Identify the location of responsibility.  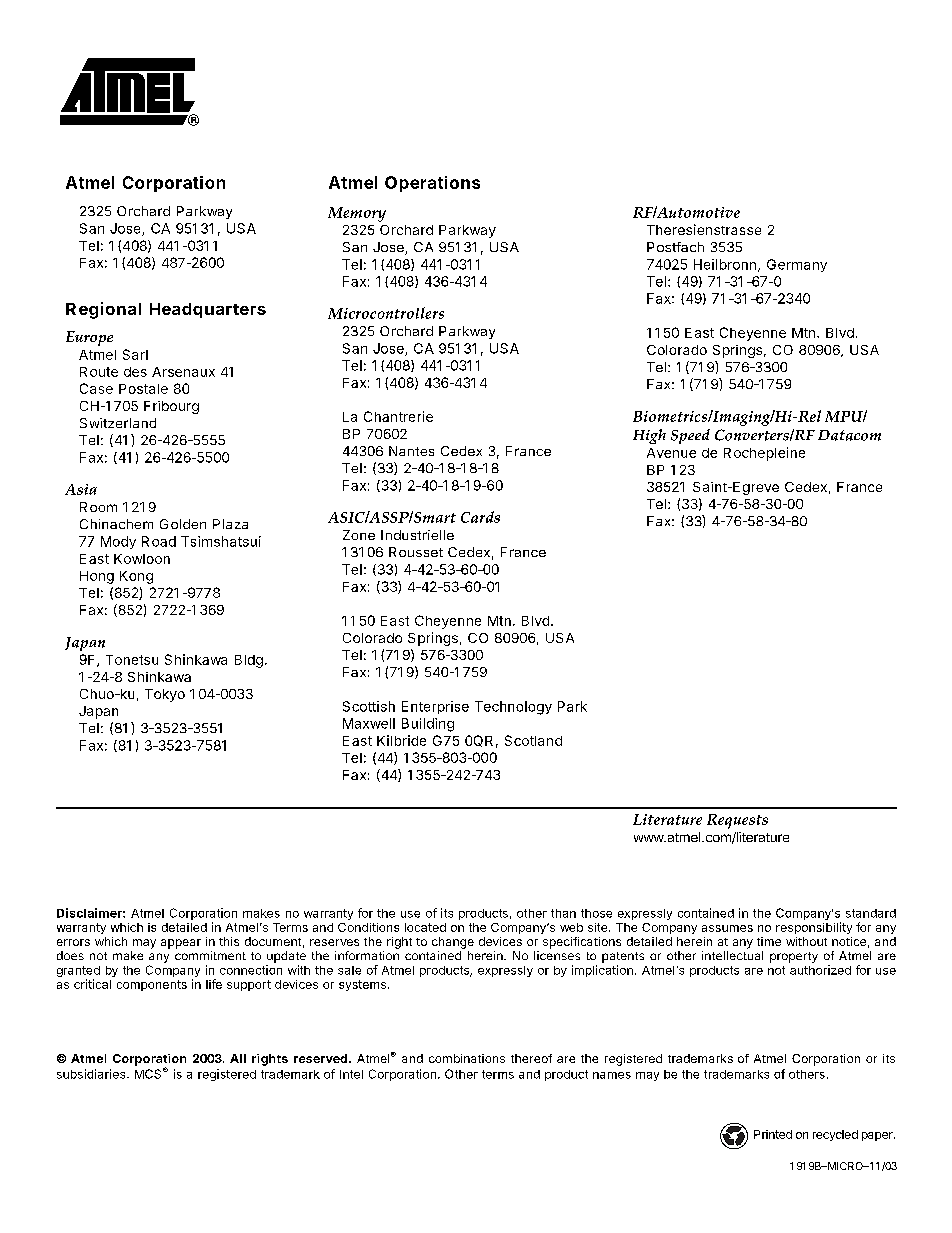
(814, 928).
